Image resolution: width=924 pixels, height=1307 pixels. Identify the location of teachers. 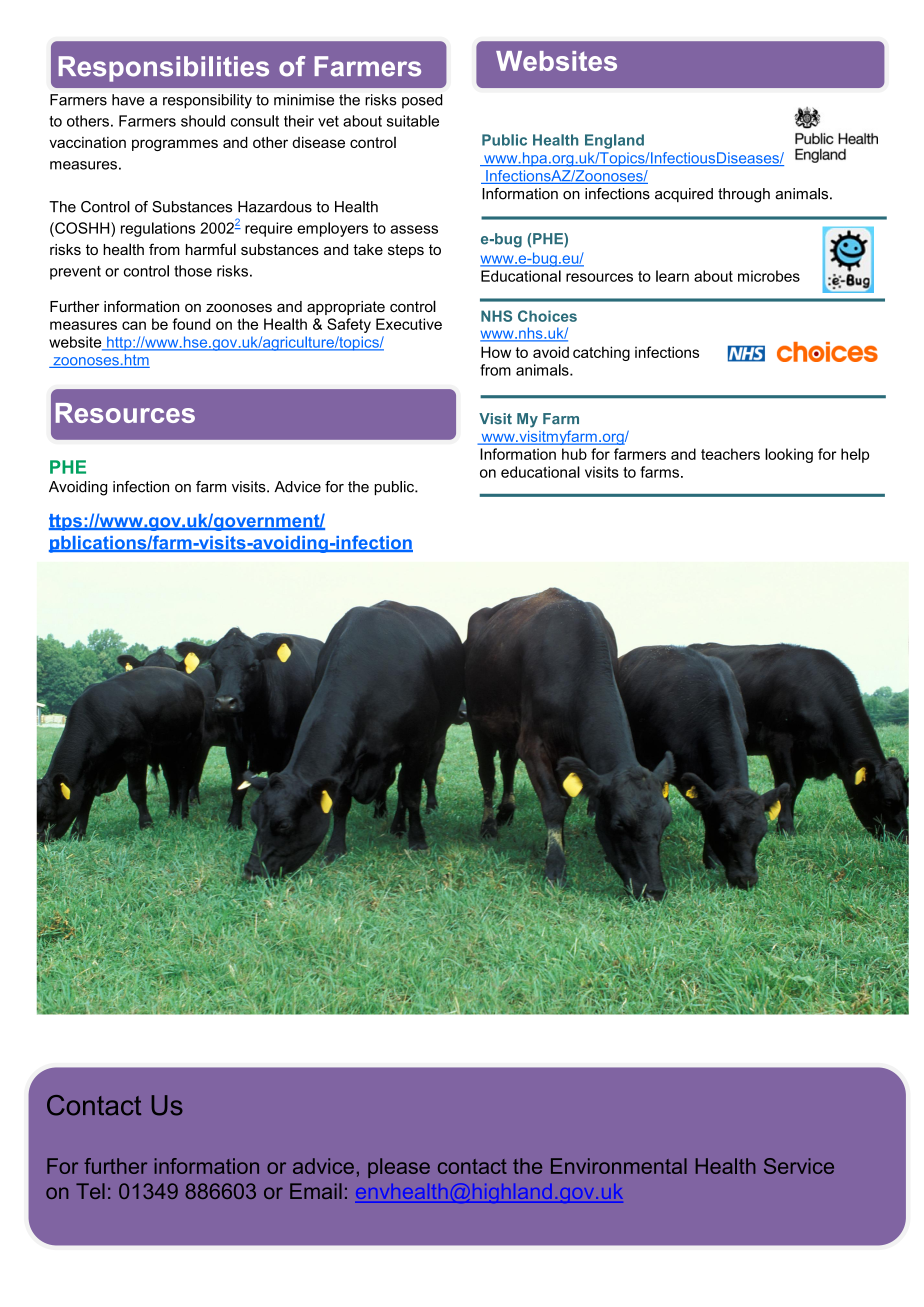
(730, 454).
